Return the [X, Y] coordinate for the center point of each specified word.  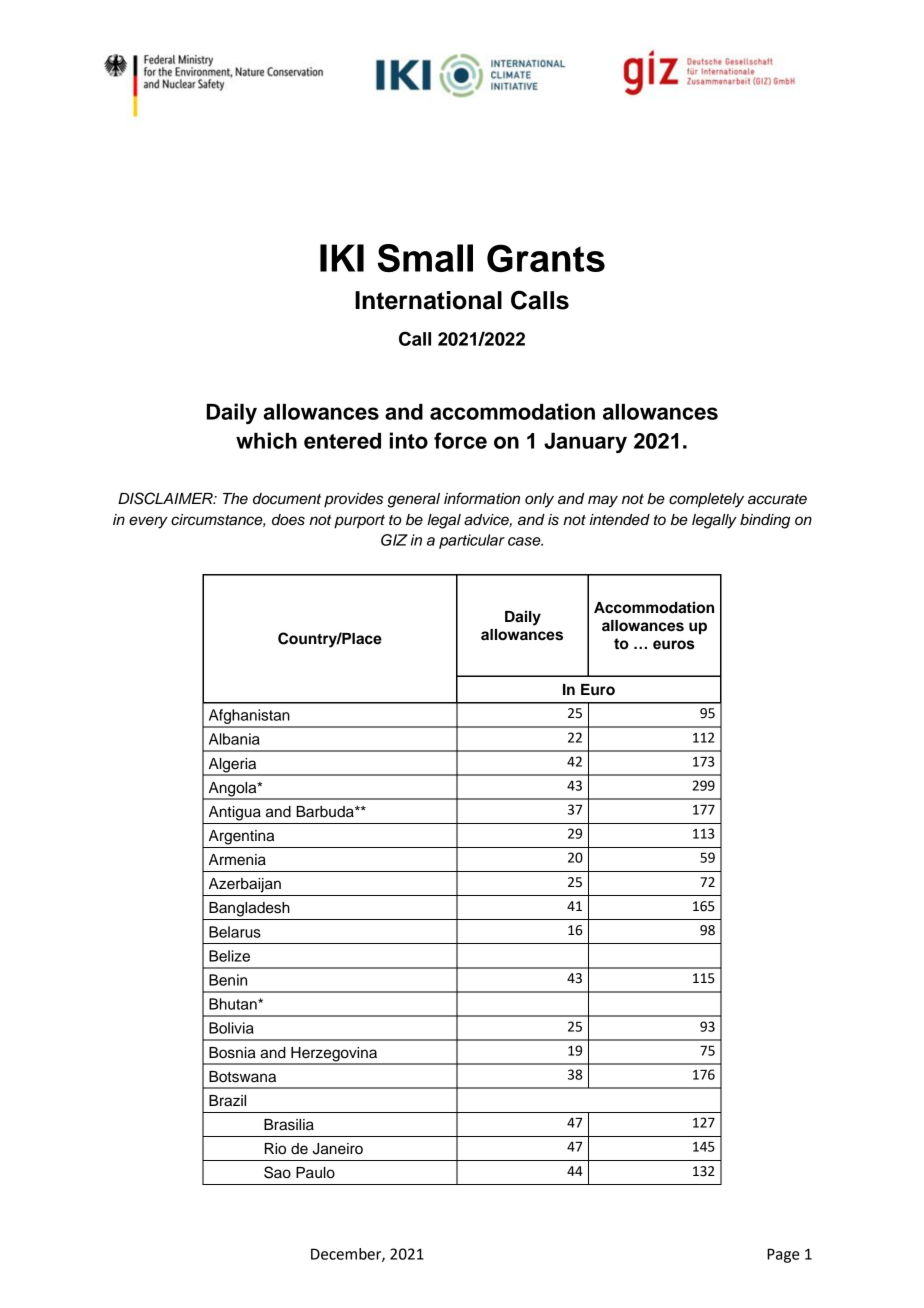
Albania [234, 739]
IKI [342, 258]
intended [619, 520]
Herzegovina [334, 1055]
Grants [546, 258]
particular [472, 541]
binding [765, 521]
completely [706, 500]
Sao [277, 1172]
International [428, 300]
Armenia [237, 860]
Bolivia [231, 1028]
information [482, 498]
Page [783, 1255]
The [235, 499]
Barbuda [326, 812]
